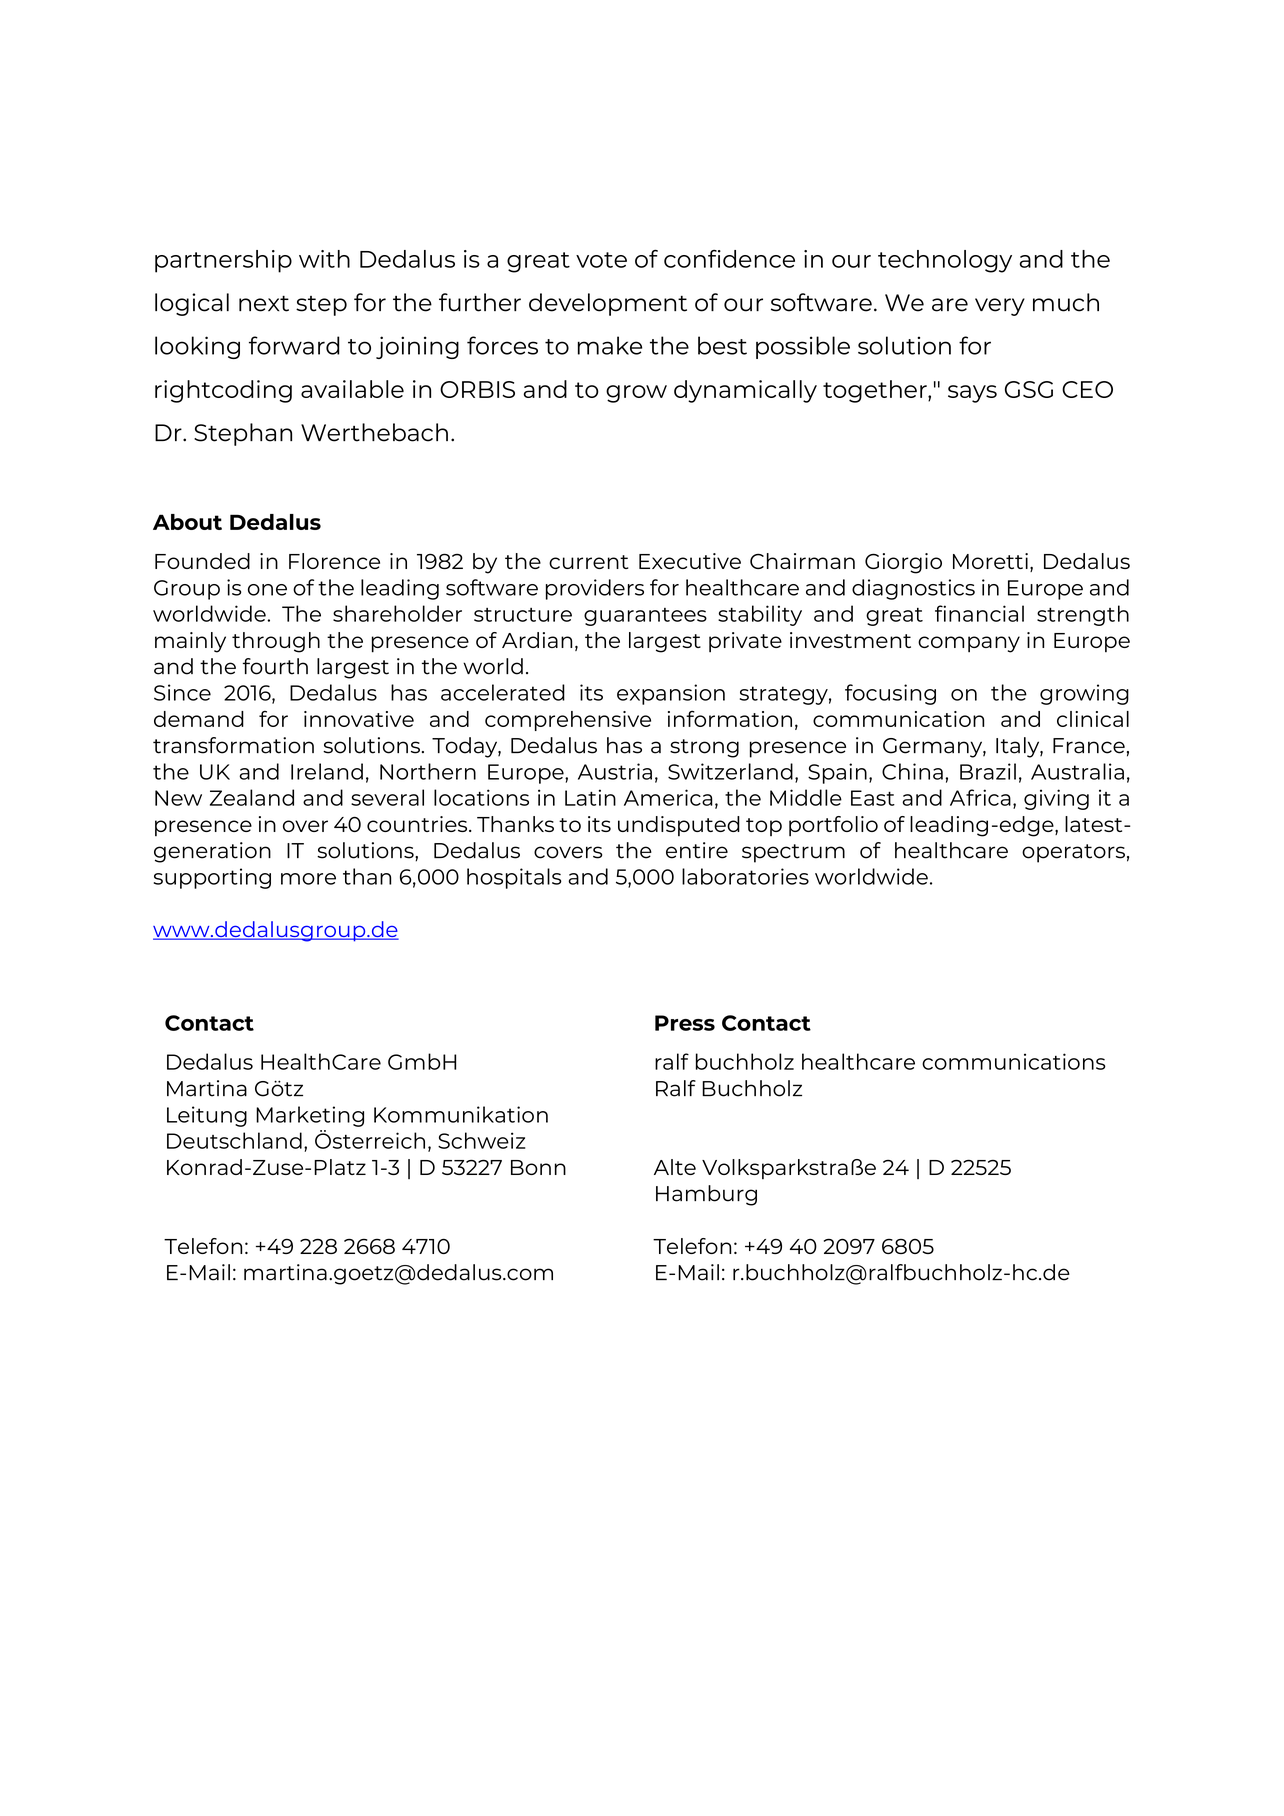 The height and width of the screenshot is (1816, 1284). I want to click on one, so click(267, 590).
